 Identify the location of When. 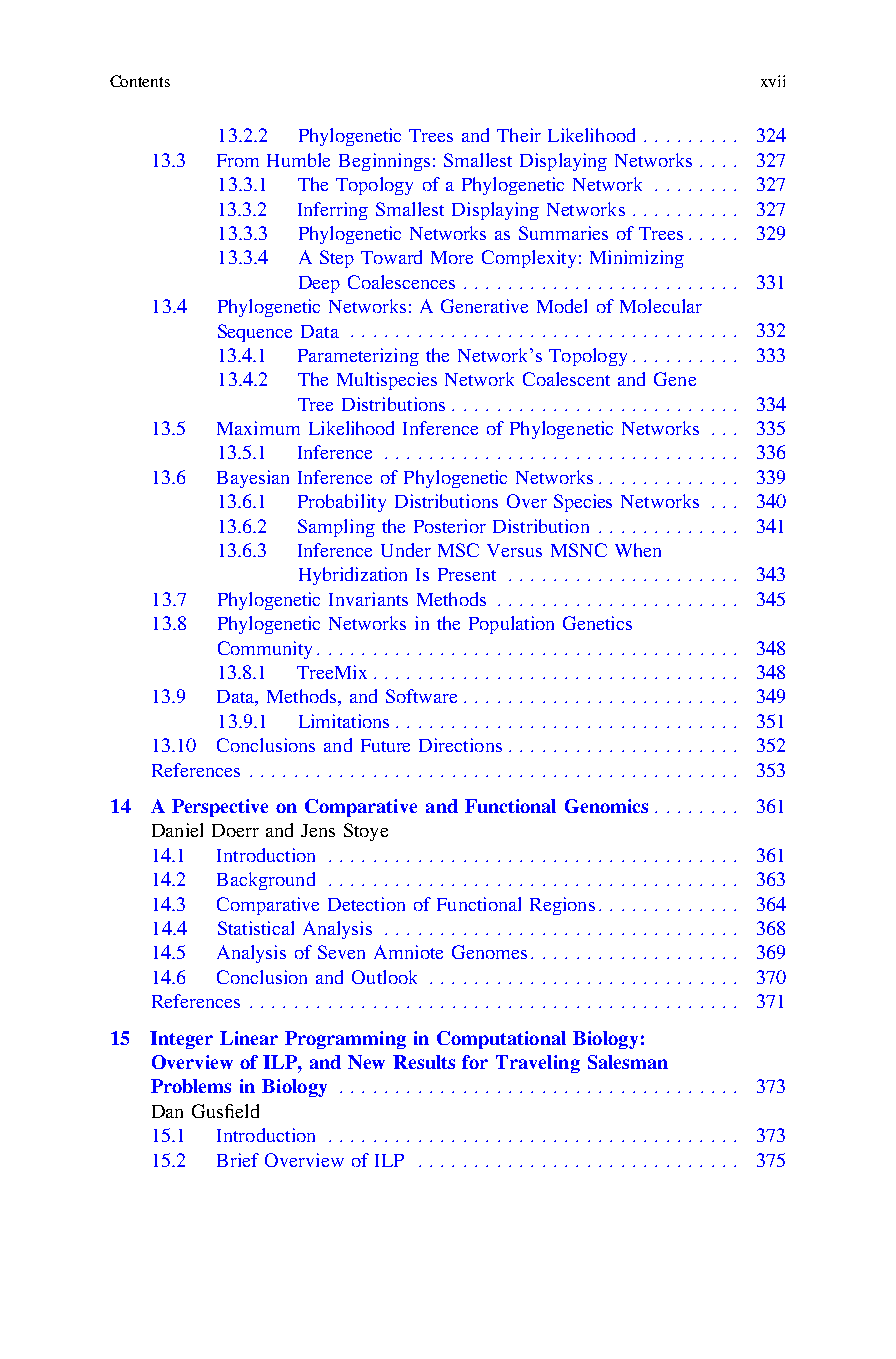
(638, 550).
